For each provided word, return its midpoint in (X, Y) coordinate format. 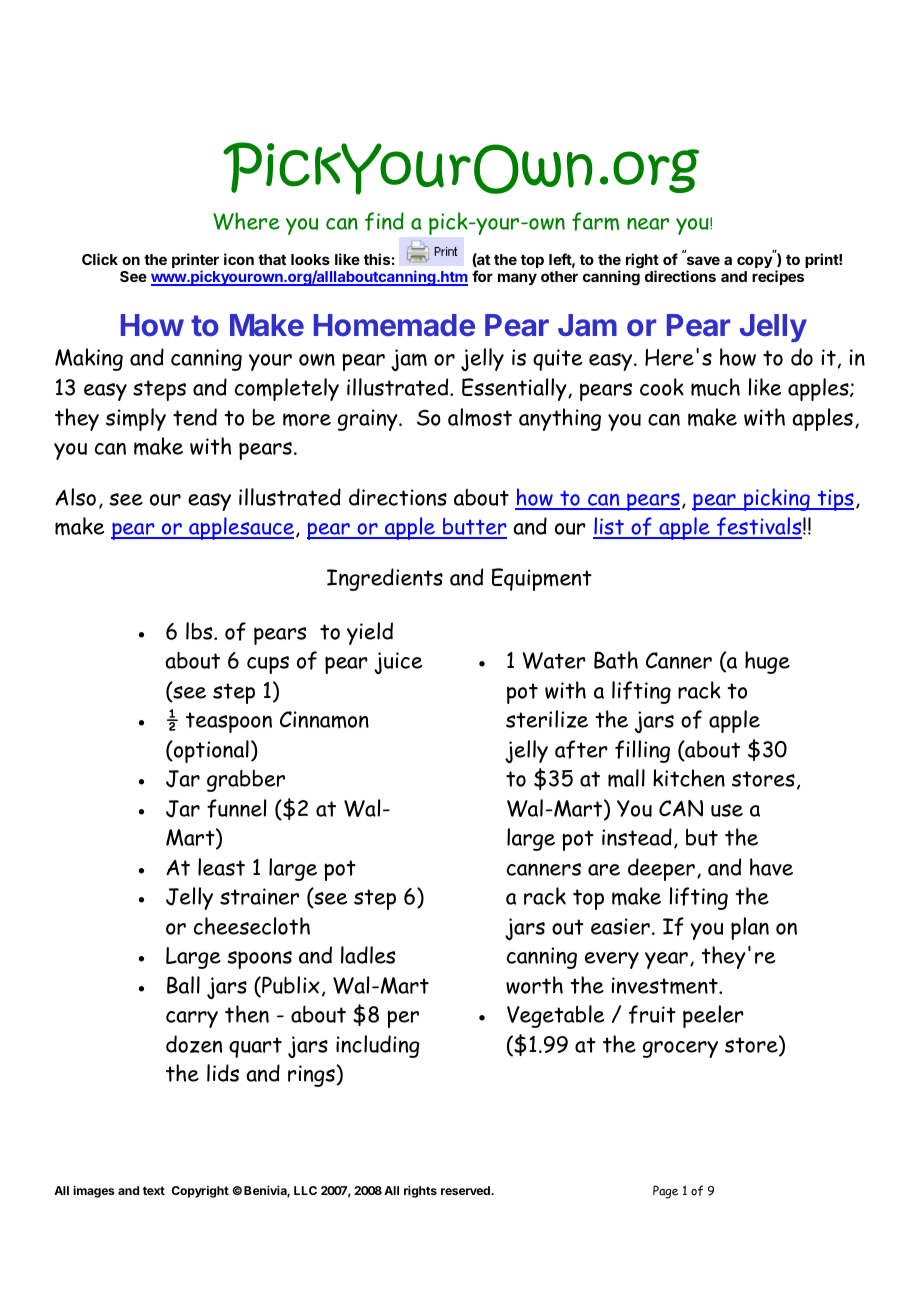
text (154, 1190)
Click (100, 259)
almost (480, 417)
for (482, 276)
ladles (368, 955)
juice (398, 663)
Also (75, 497)
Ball (183, 985)
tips (834, 500)
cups (268, 665)
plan (750, 928)
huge (767, 662)
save (703, 260)
